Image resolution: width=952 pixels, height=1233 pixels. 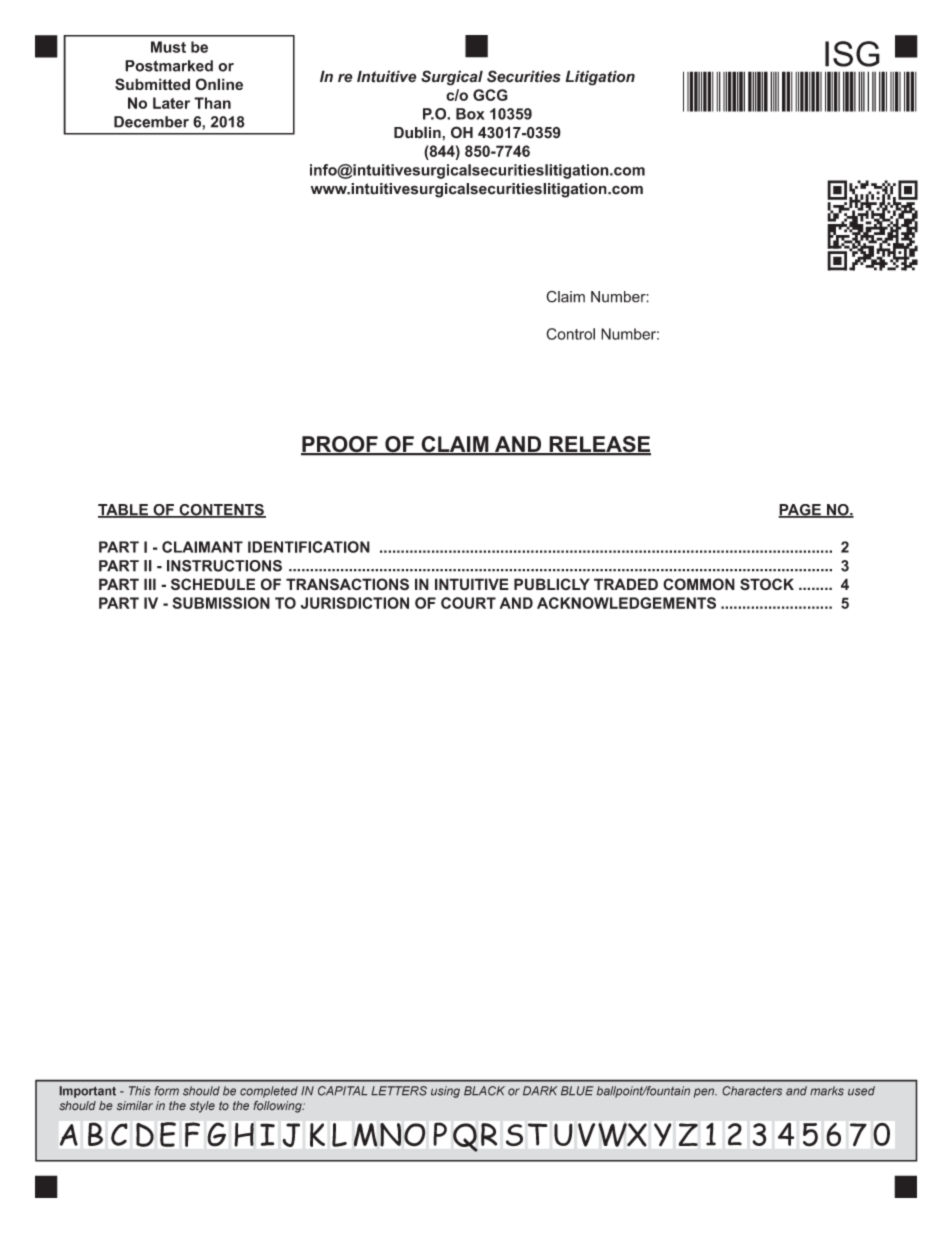 What do you see at coordinates (418, 132) in the image?
I see `Dublin` at bounding box center [418, 132].
